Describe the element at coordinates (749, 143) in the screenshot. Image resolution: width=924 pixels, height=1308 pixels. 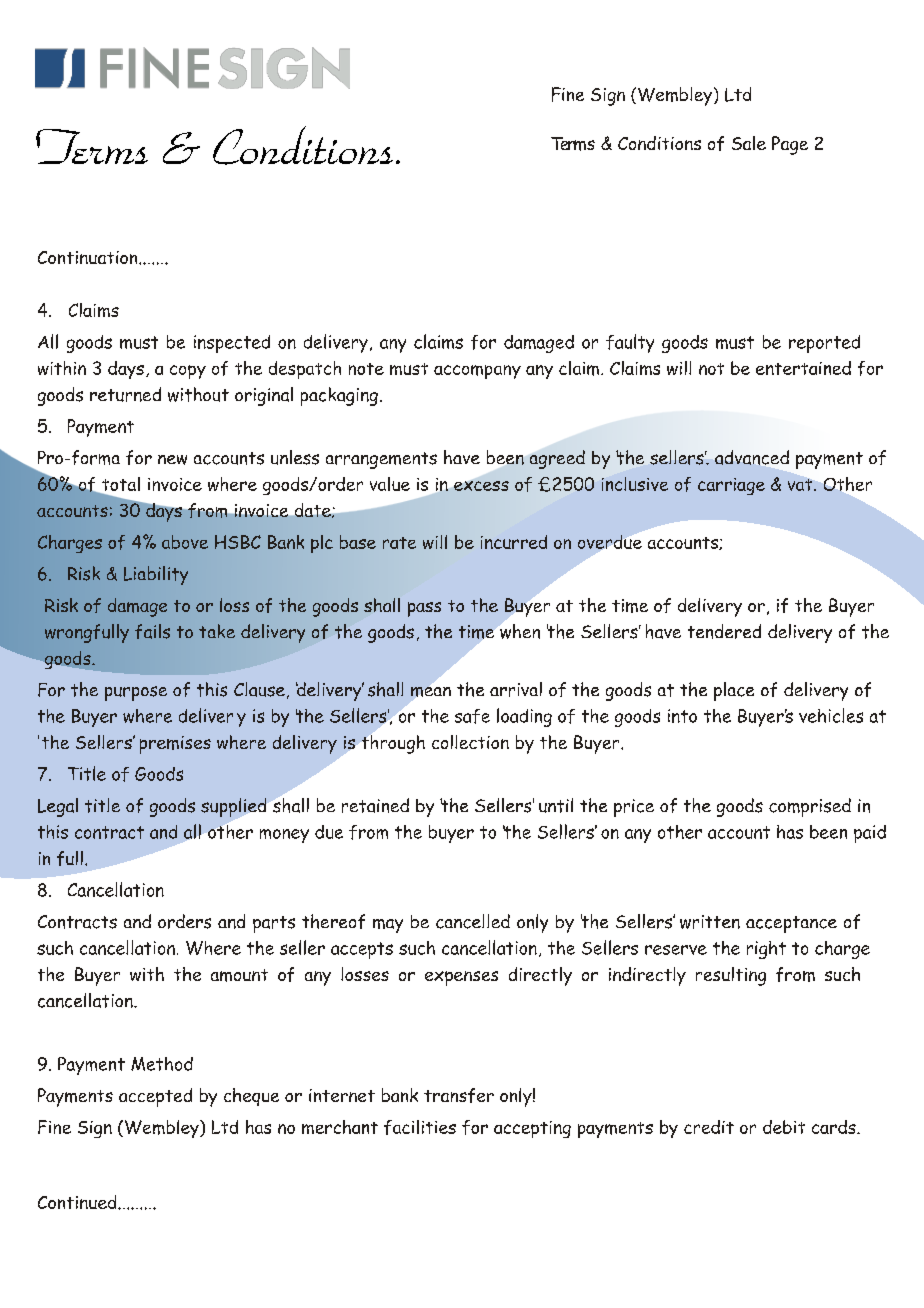
I see `Sale` at that location.
